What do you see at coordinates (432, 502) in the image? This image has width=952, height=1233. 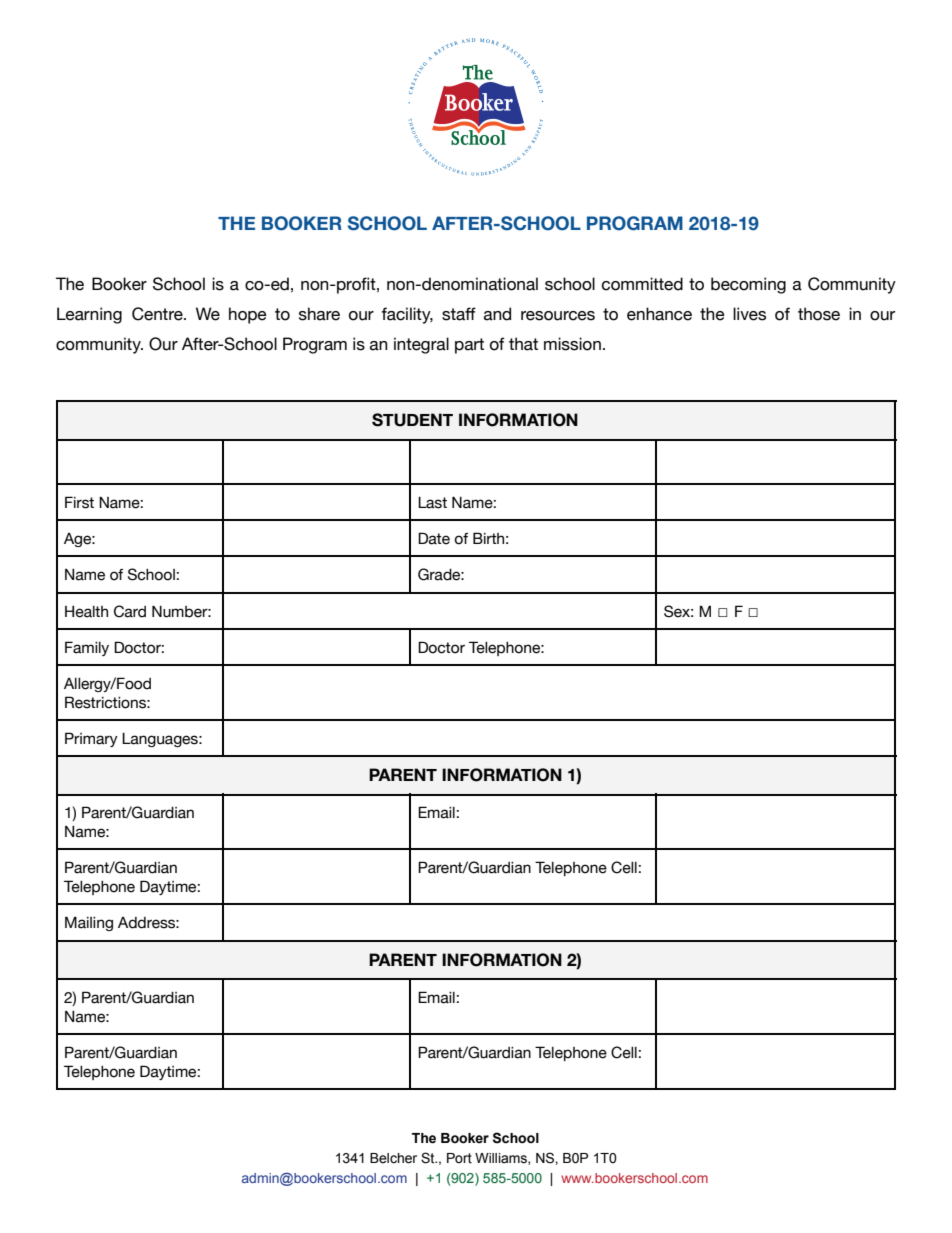 I see `Last` at bounding box center [432, 502].
